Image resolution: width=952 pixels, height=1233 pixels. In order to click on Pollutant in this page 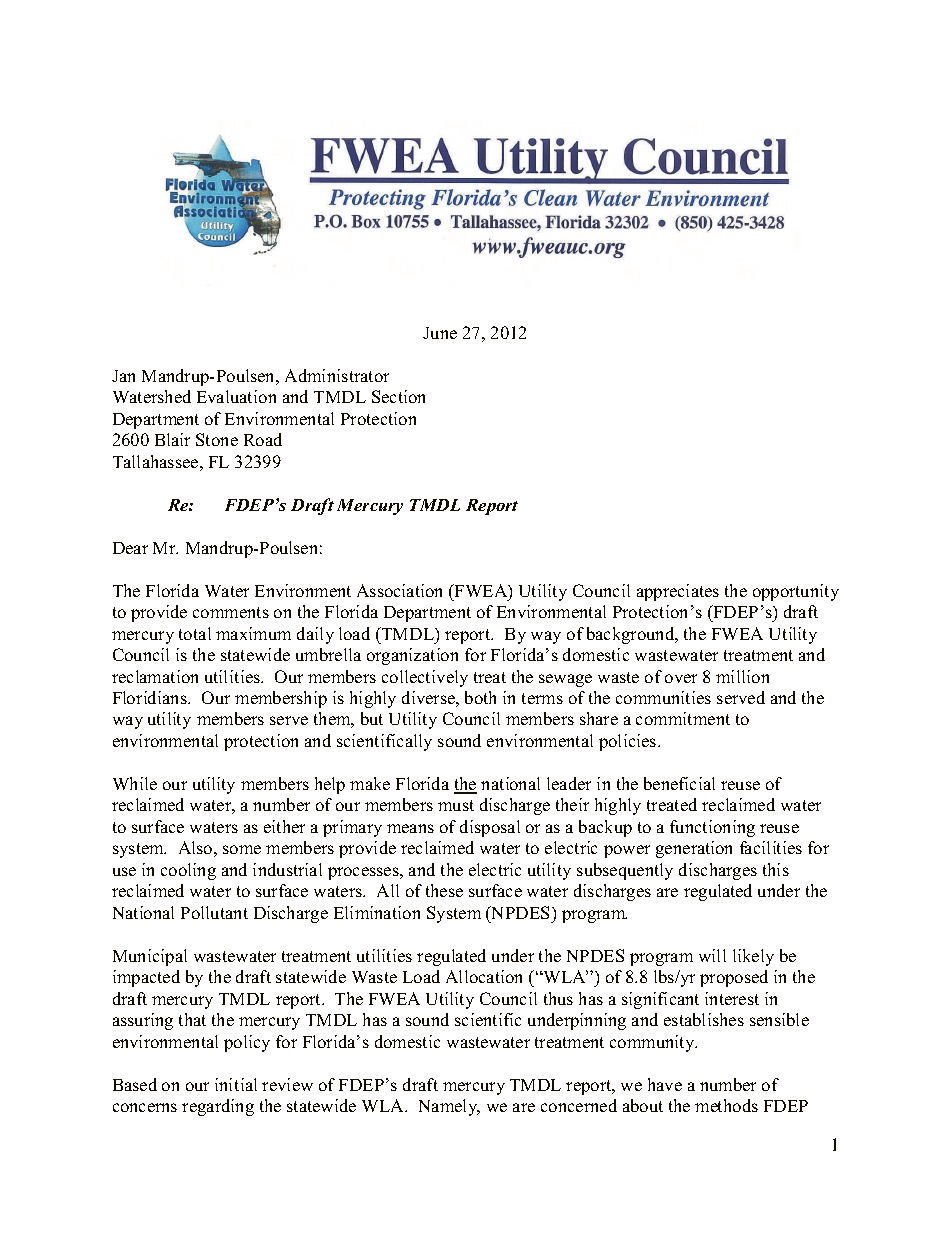, I will do `click(214, 912)`.
